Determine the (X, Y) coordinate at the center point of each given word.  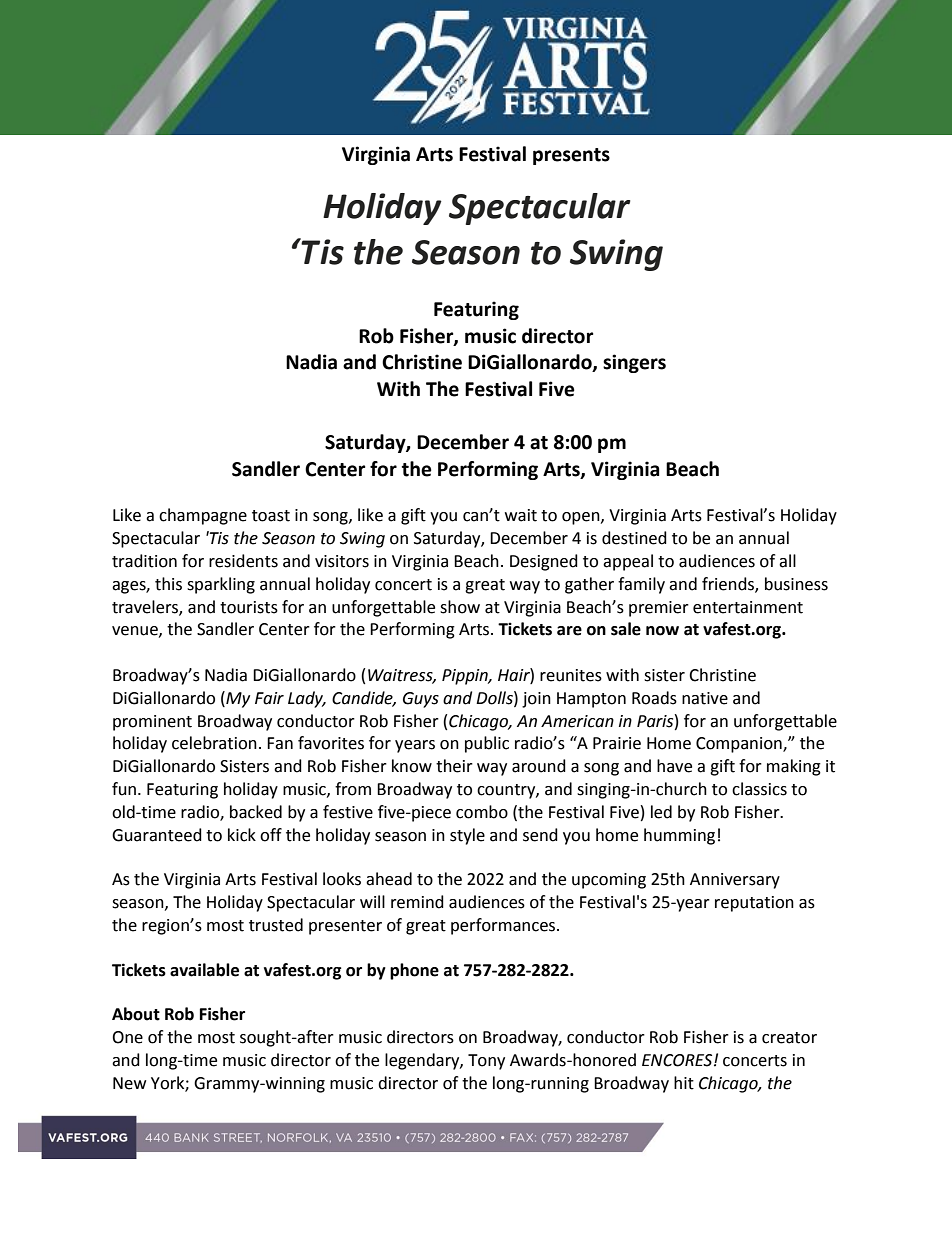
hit (684, 1083)
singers (634, 363)
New (129, 1083)
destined (634, 538)
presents (571, 156)
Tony (486, 1062)
